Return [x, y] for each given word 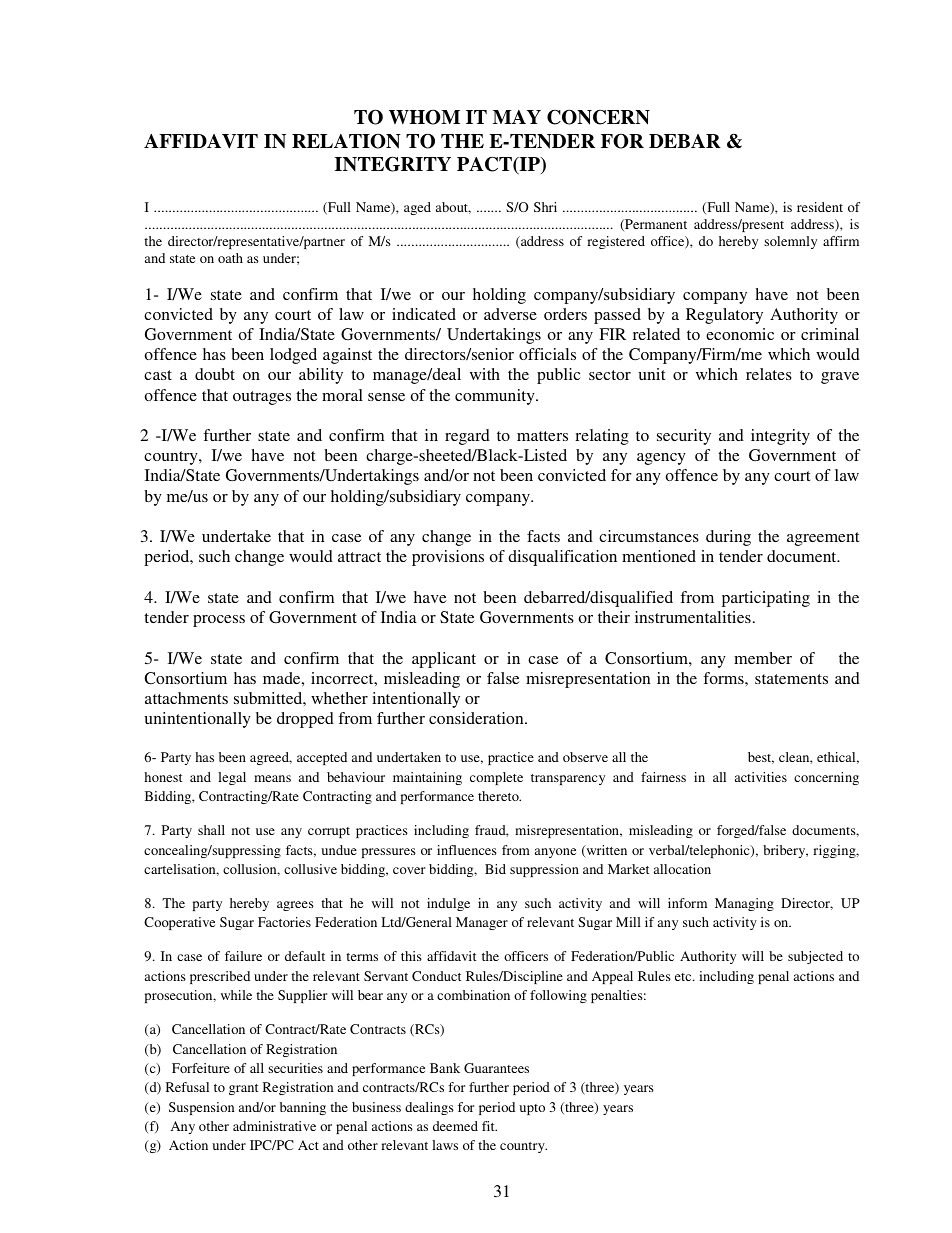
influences [467, 850]
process [219, 621]
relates [769, 374]
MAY [517, 117]
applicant [444, 660]
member [763, 658]
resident [820, 207]
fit [489, 1126]
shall [211, 830]
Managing [744, 904]
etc [684, 977]
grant [243, 1089]
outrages [262, 398]
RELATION [346, 141]
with [485, 374]
